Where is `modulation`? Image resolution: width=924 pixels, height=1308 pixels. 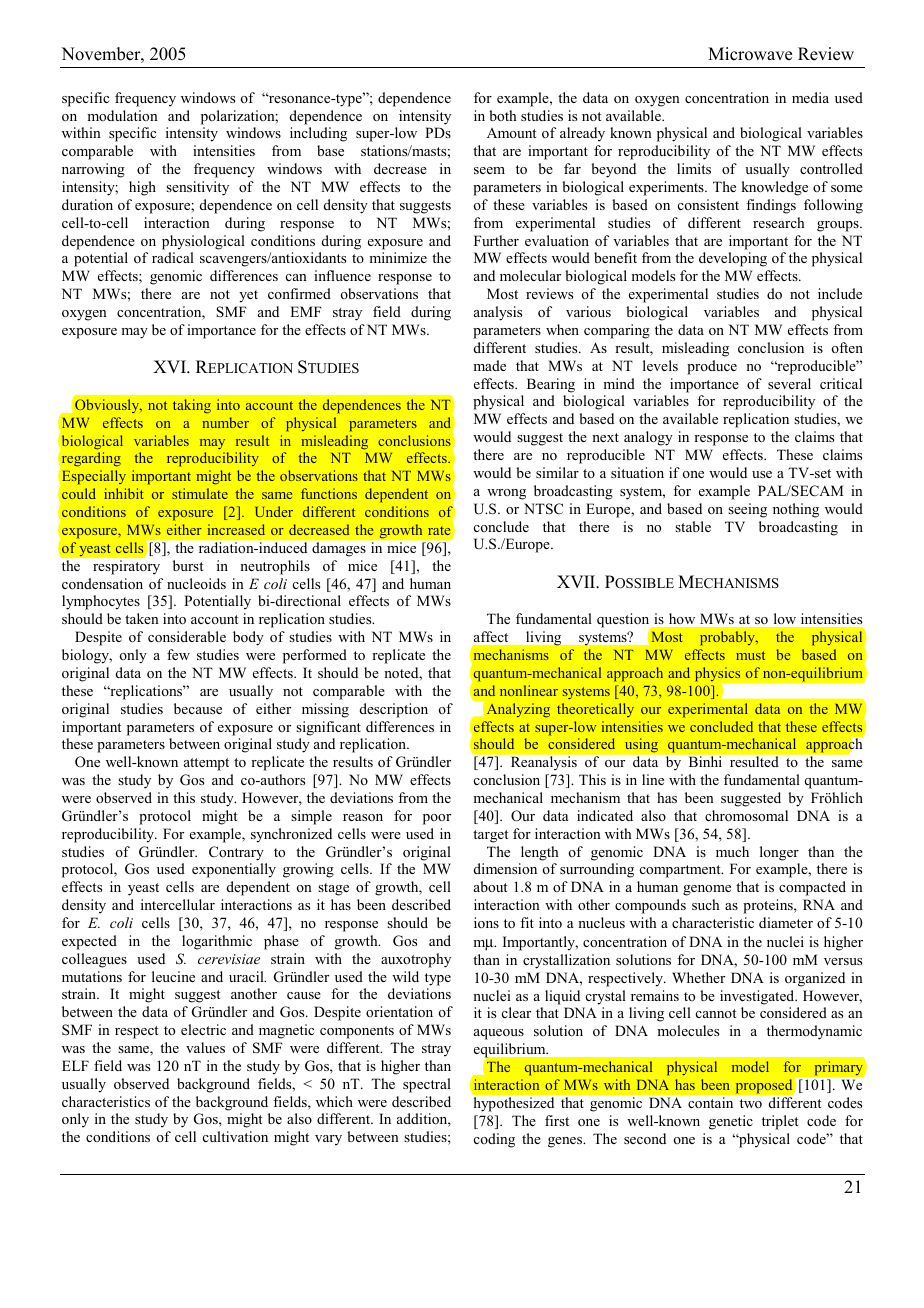 modulation is located at coordinates (122, 115).
